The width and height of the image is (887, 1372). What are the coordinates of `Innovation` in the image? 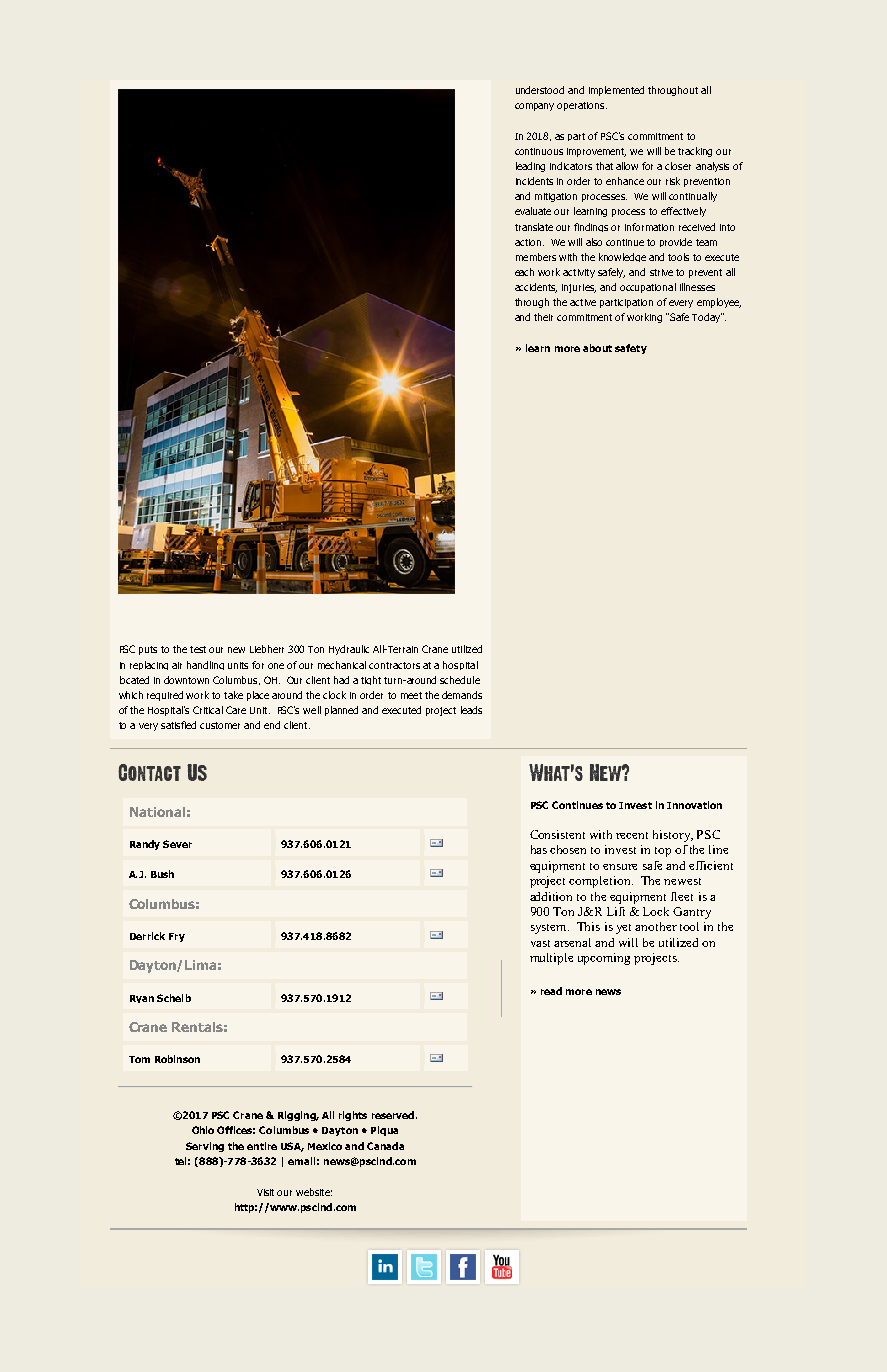 It's located at (694, 805).
